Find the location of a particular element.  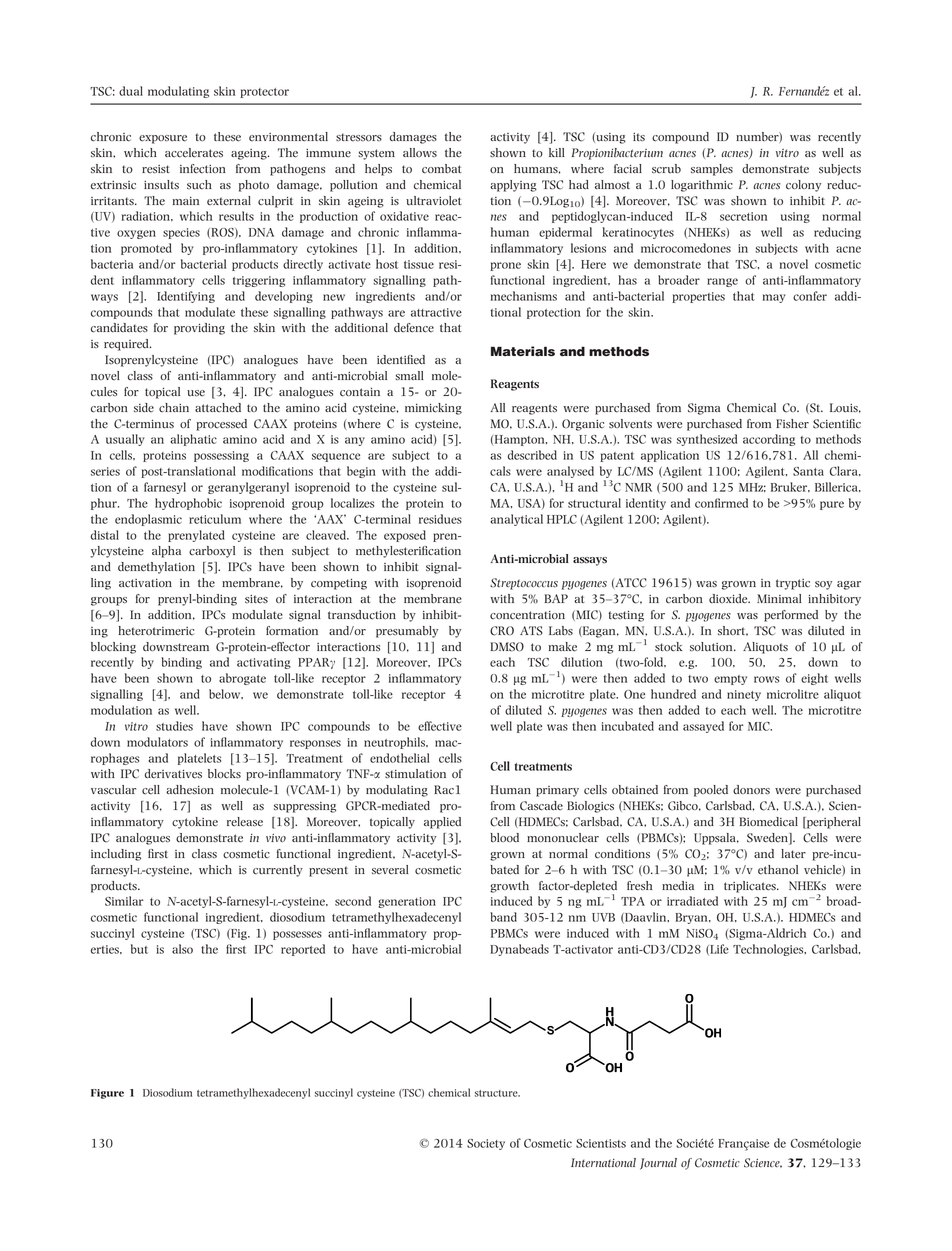

samples is located at coordinates (712, 170).
